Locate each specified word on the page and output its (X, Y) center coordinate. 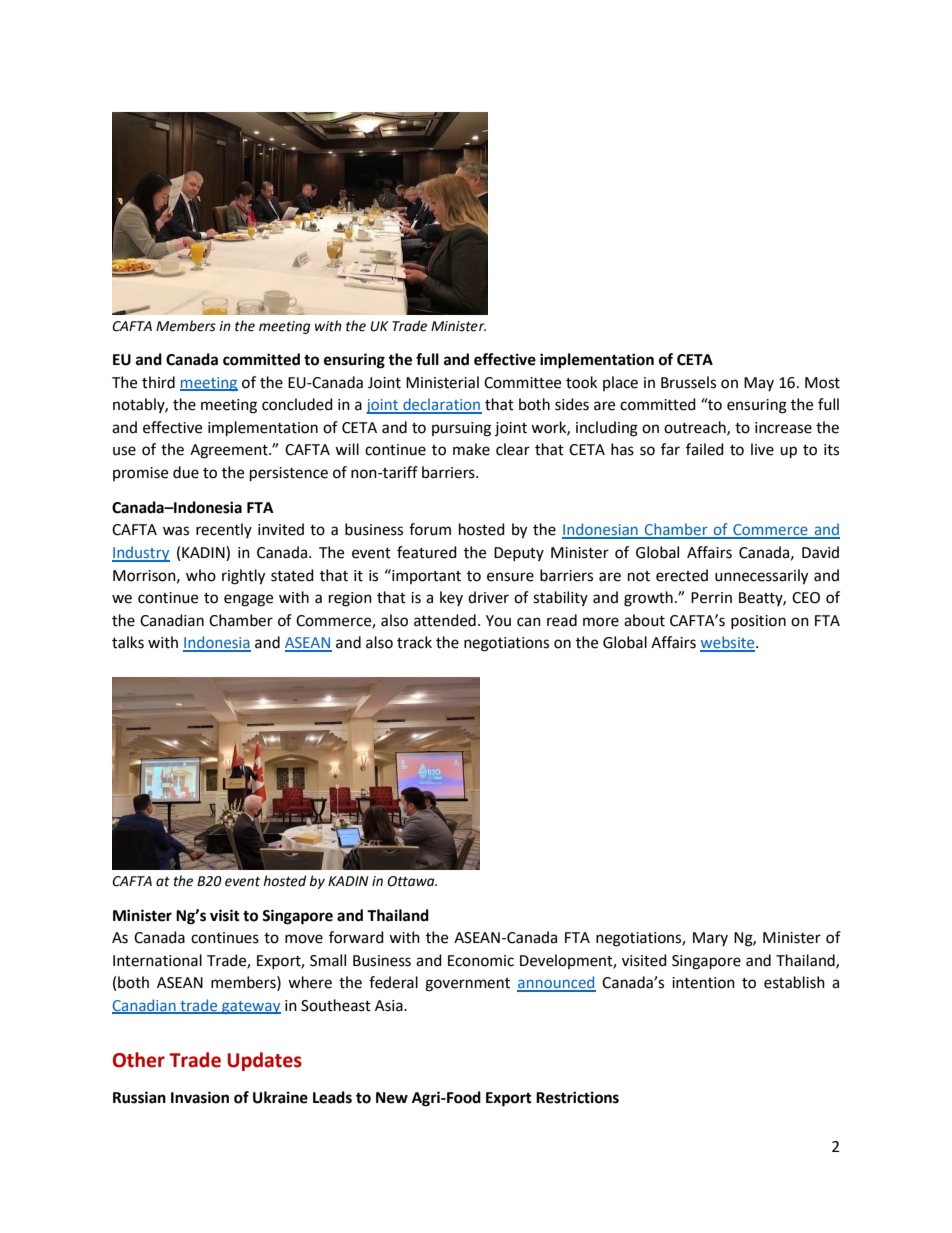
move (304, 939)
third (158, 382)
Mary (710, 939)
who (201, 575)
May (759, 384)
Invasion (200, 1097)
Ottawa (412, 881)
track (414, 642)
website (728, 643)
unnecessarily (761, 577)
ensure (510, 577)
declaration (441, 405)
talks (128, 642)
